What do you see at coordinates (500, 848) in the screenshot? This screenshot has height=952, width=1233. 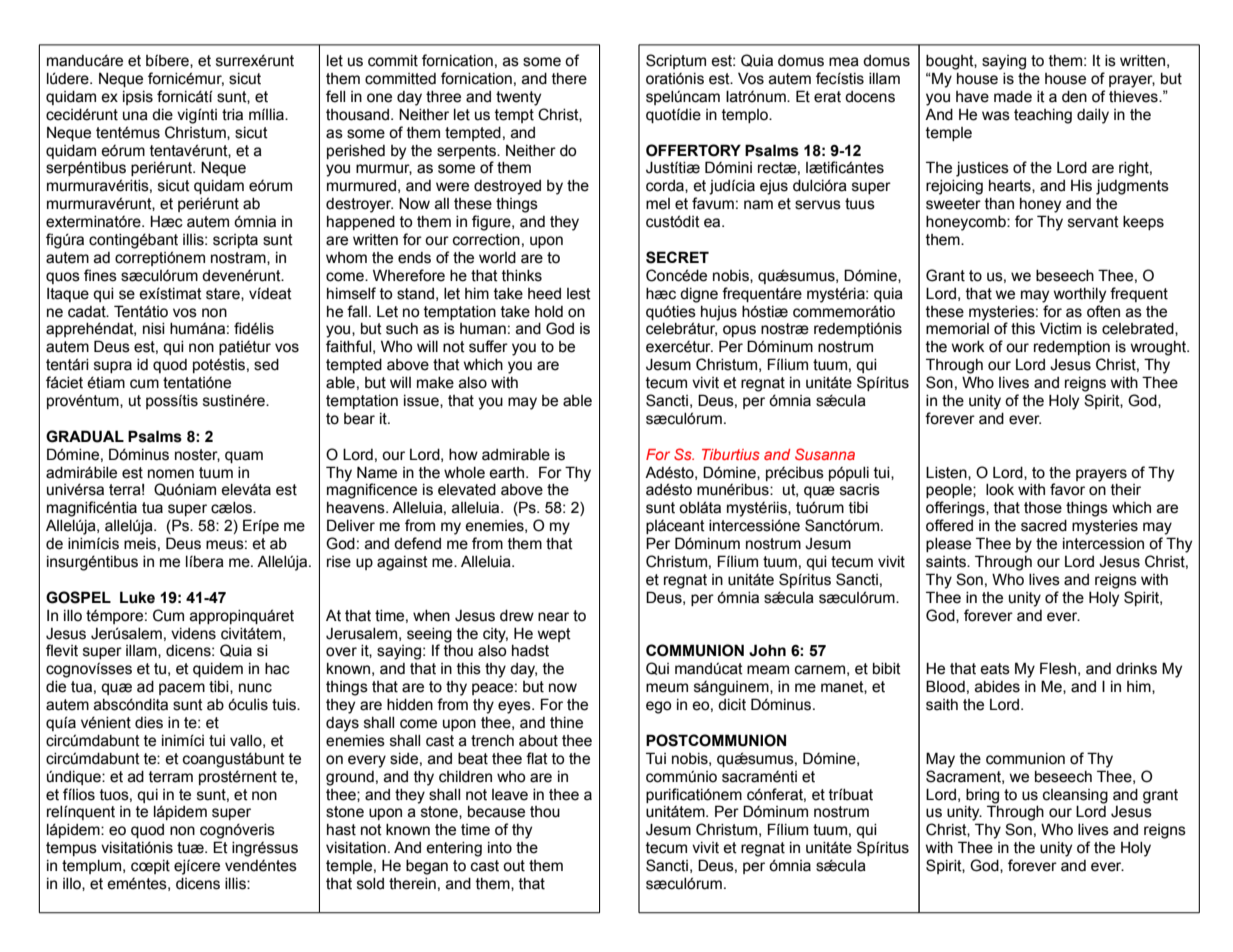 I see `into` at bounding box center [500, 848].
